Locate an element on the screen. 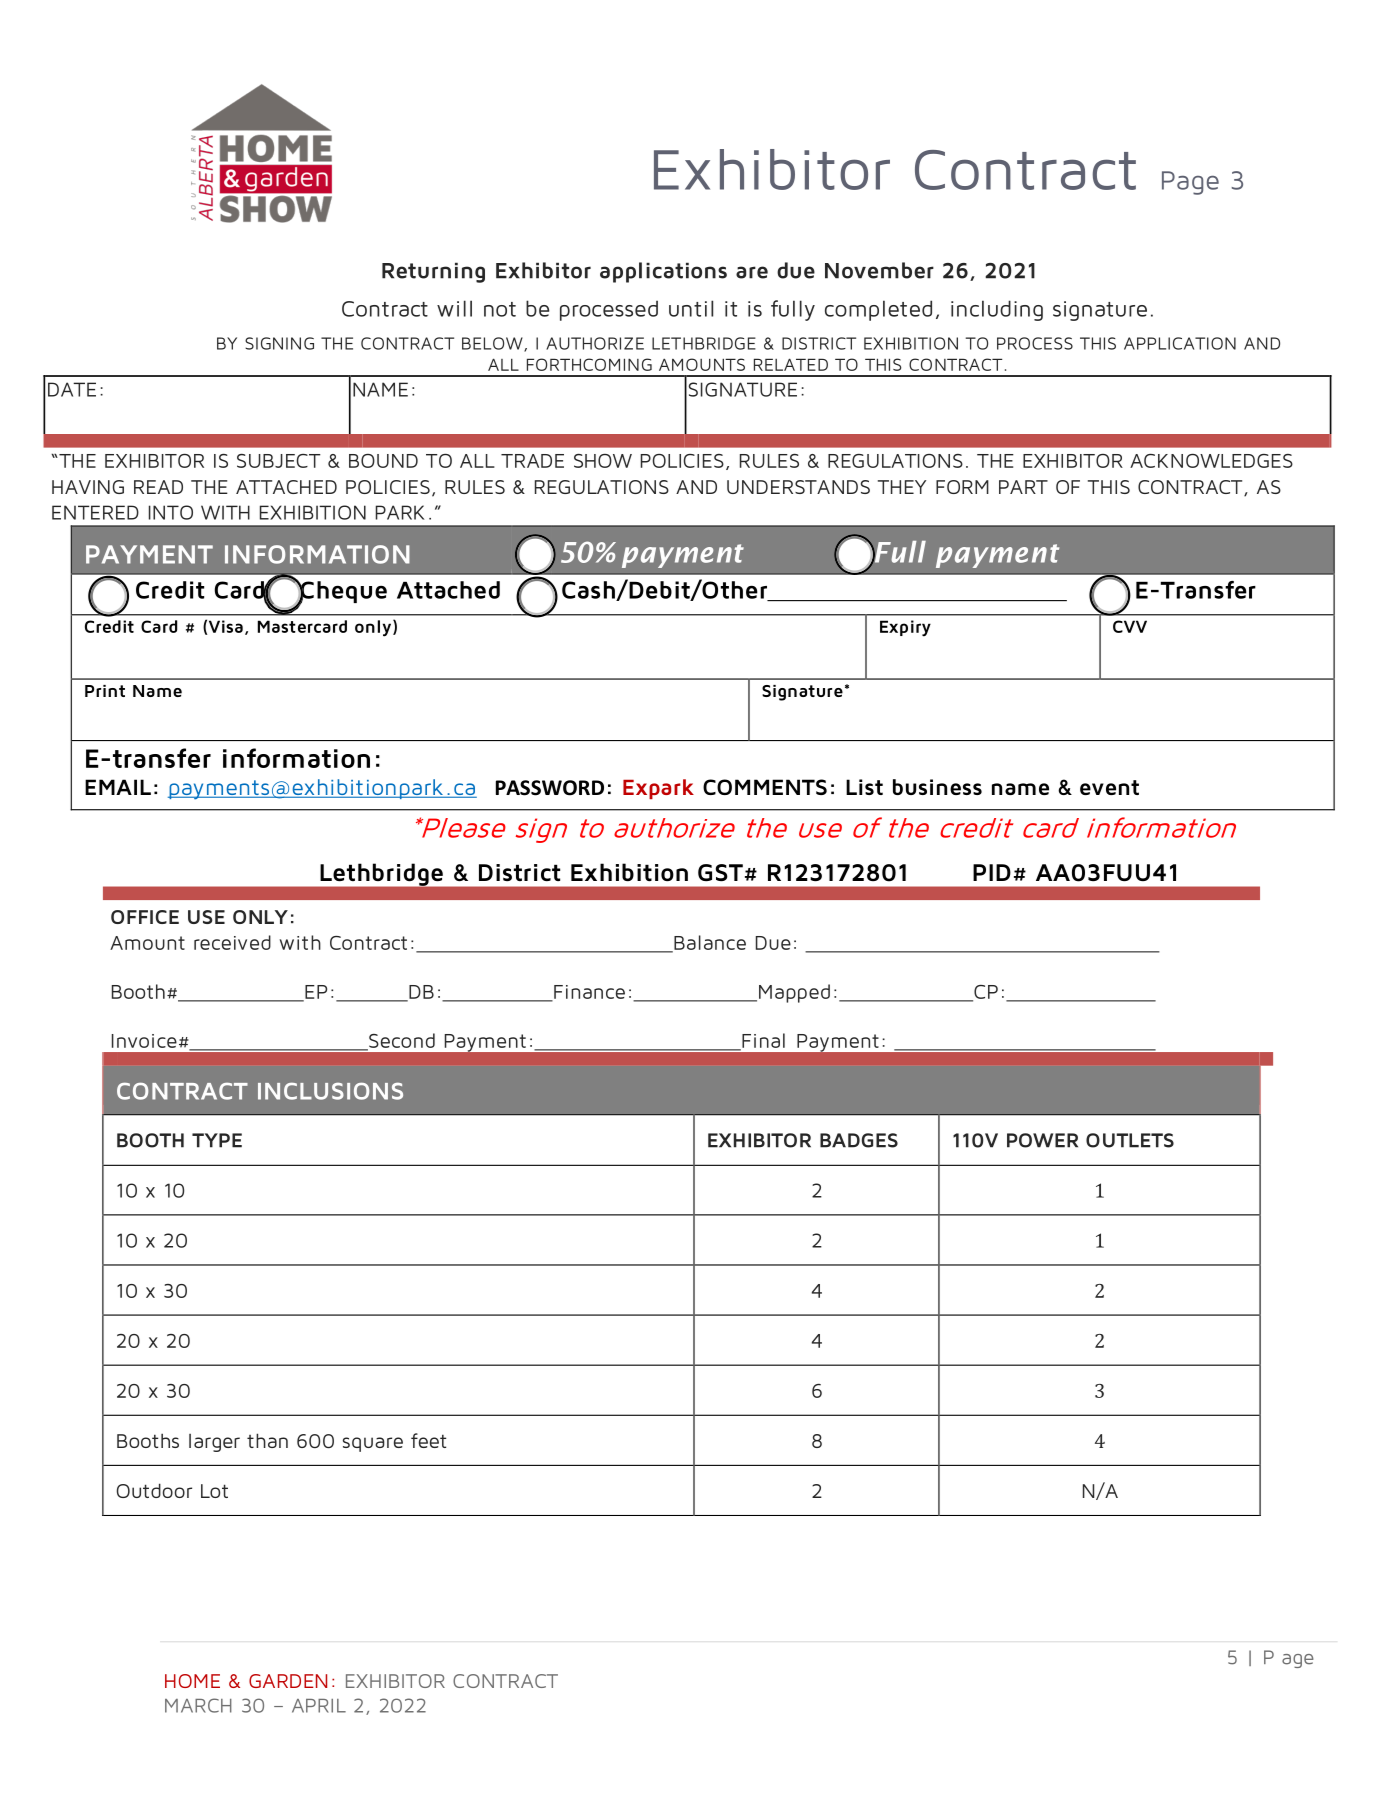  event is located at coordinates (1109, 787).
